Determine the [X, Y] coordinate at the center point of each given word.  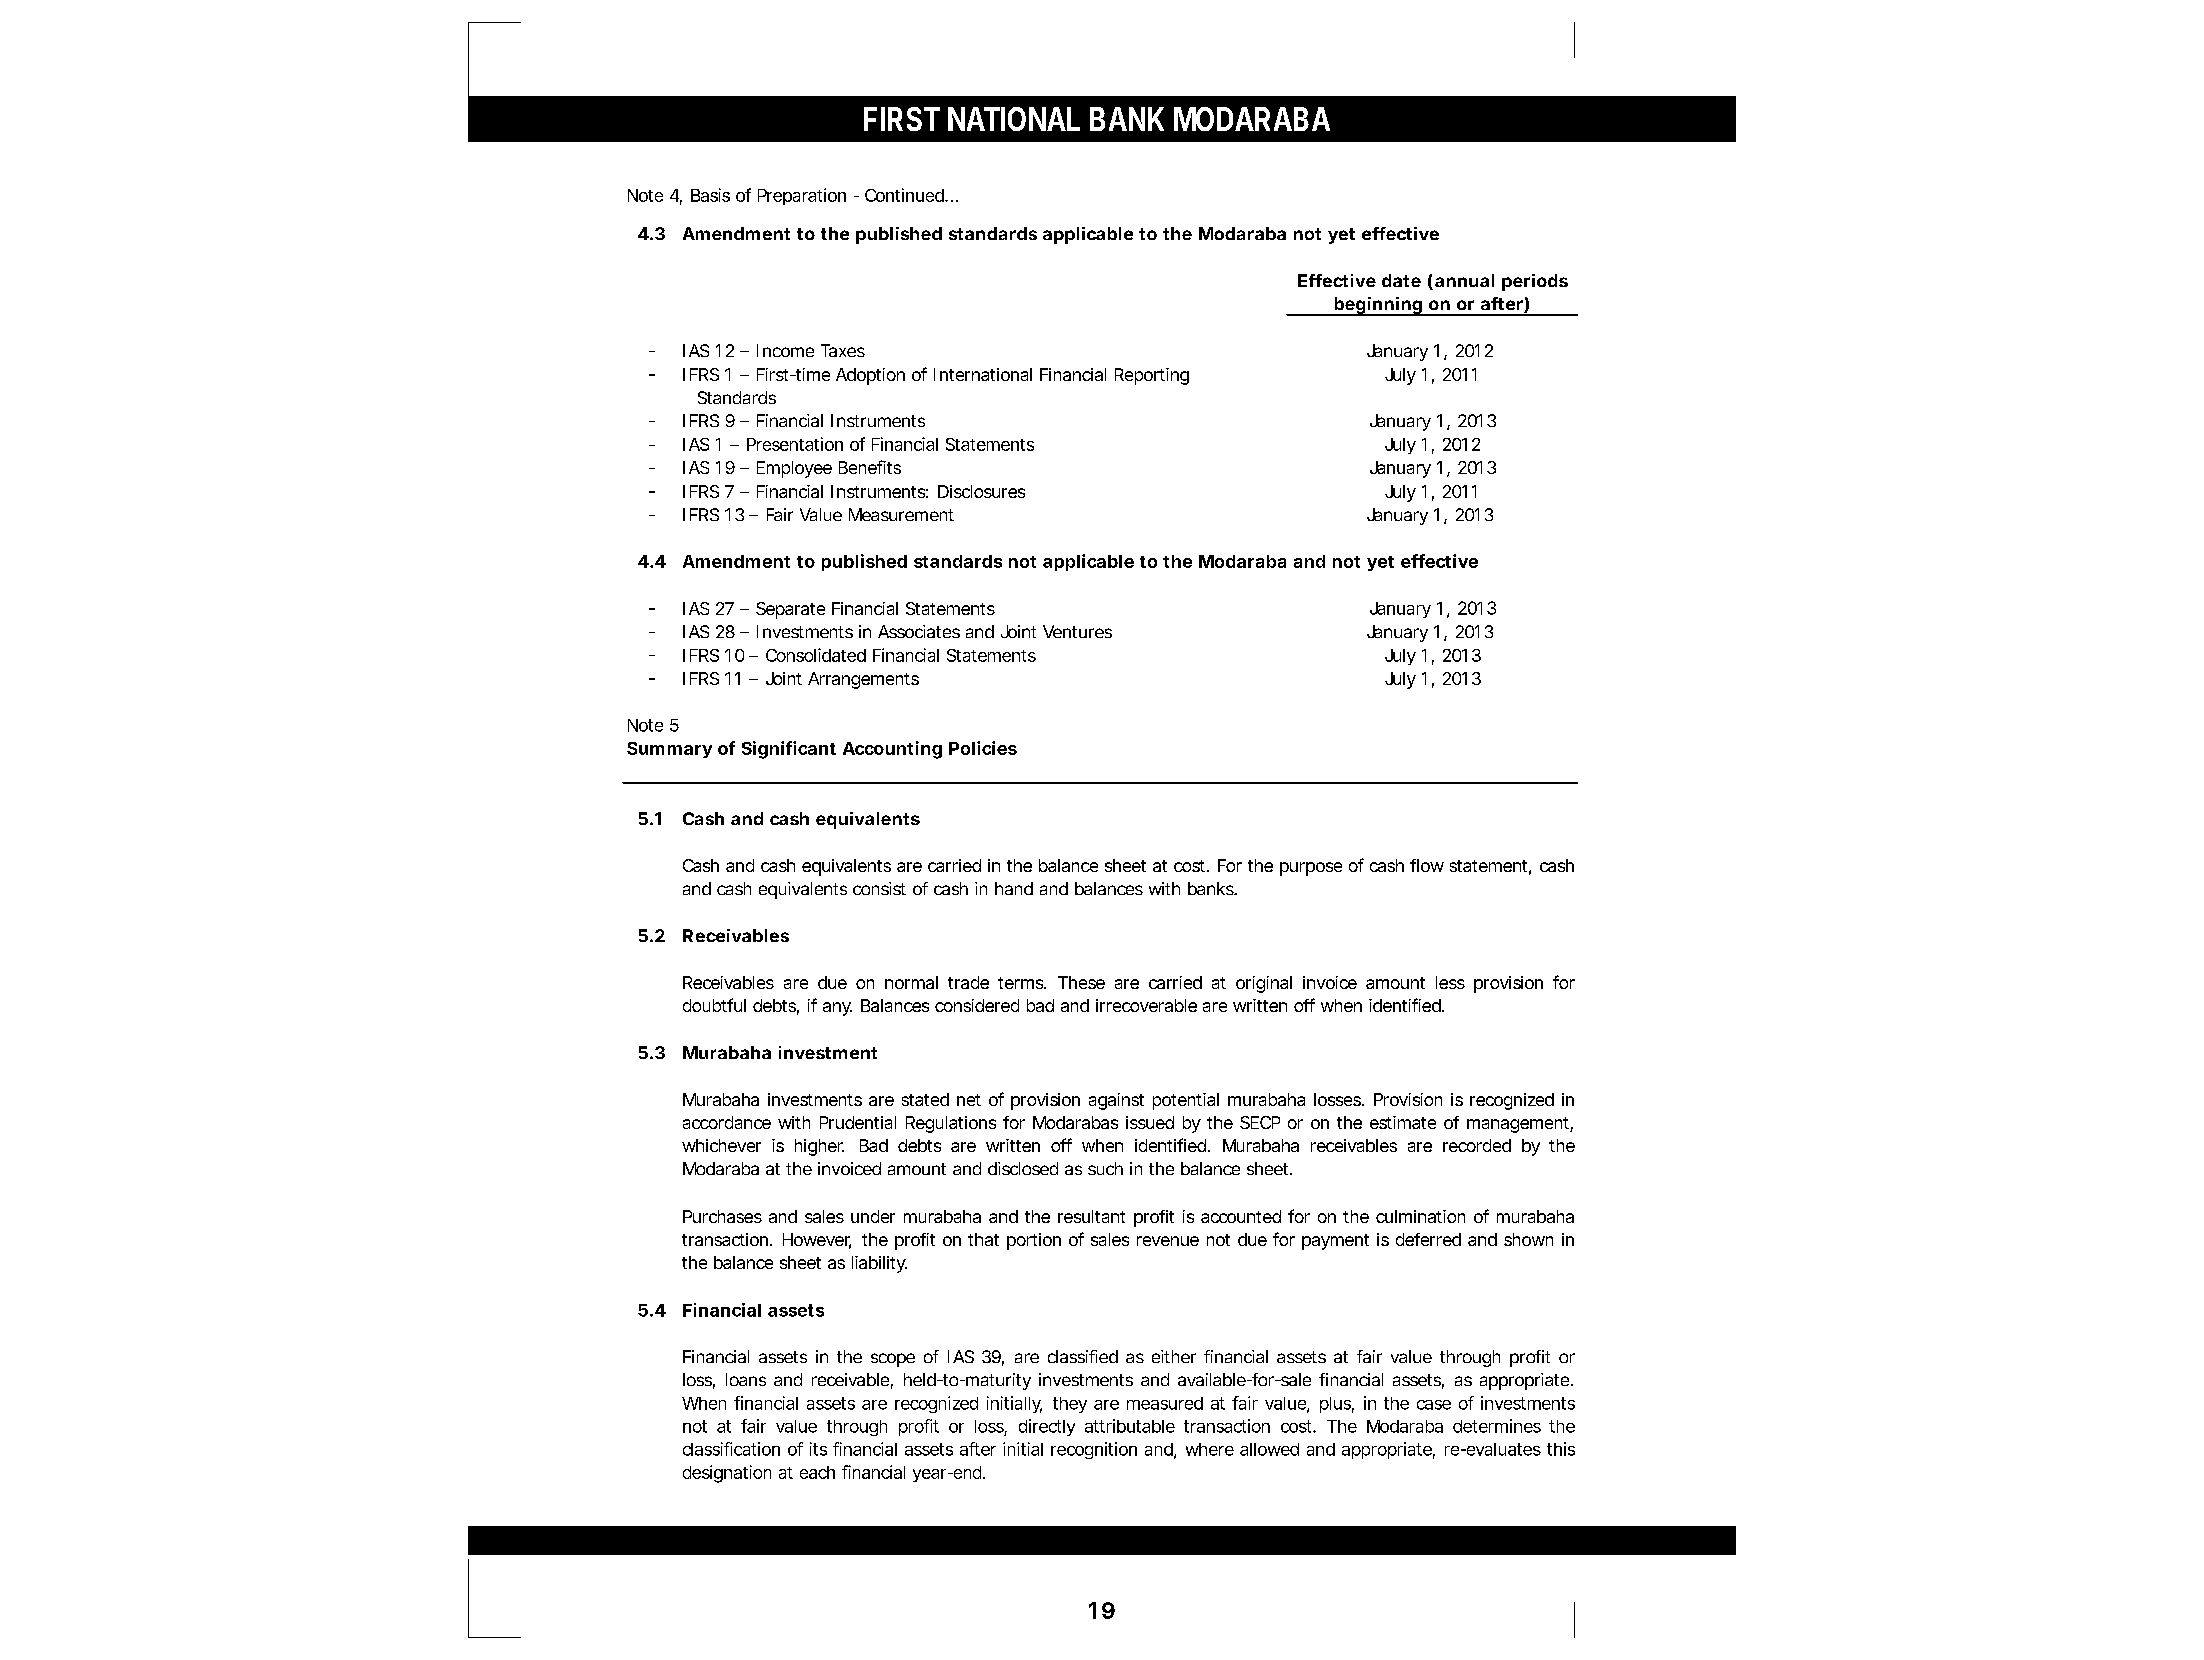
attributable [1130, 1426]
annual [1464, 280]
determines [1497, 1426]
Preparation [802, 196]
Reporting [1152, 376]
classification [731, 1449]
